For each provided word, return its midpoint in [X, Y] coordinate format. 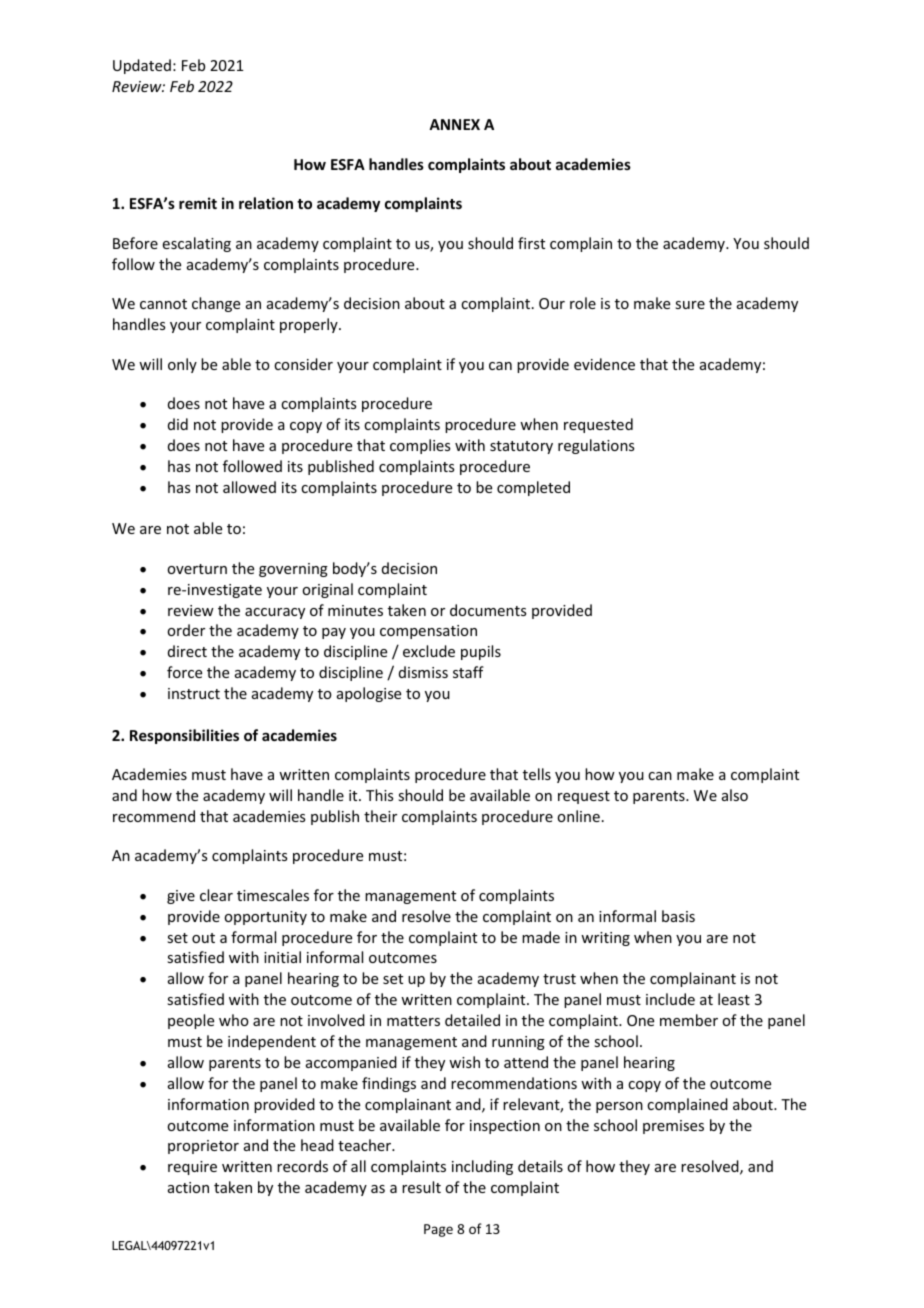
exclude [429, 651]
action [188, 1187]
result [421, 1187]
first [531, 243]
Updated [142, 66]
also [735, 795]
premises [673, 1127]
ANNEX [454, 124]
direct [187, 651]
